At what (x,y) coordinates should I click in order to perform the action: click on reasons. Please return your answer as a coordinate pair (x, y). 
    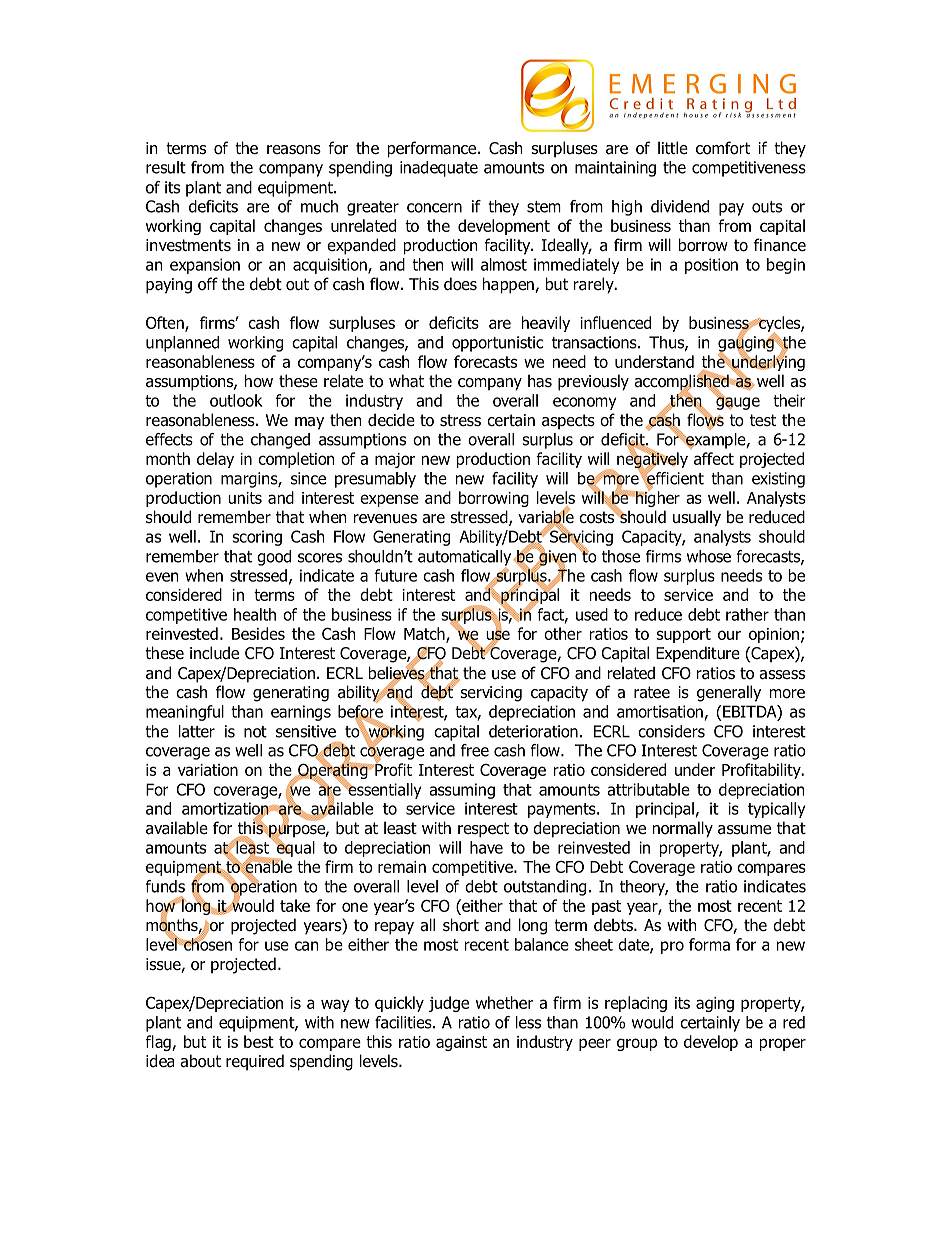
    Looking at the image, I should click on (294, 150).
